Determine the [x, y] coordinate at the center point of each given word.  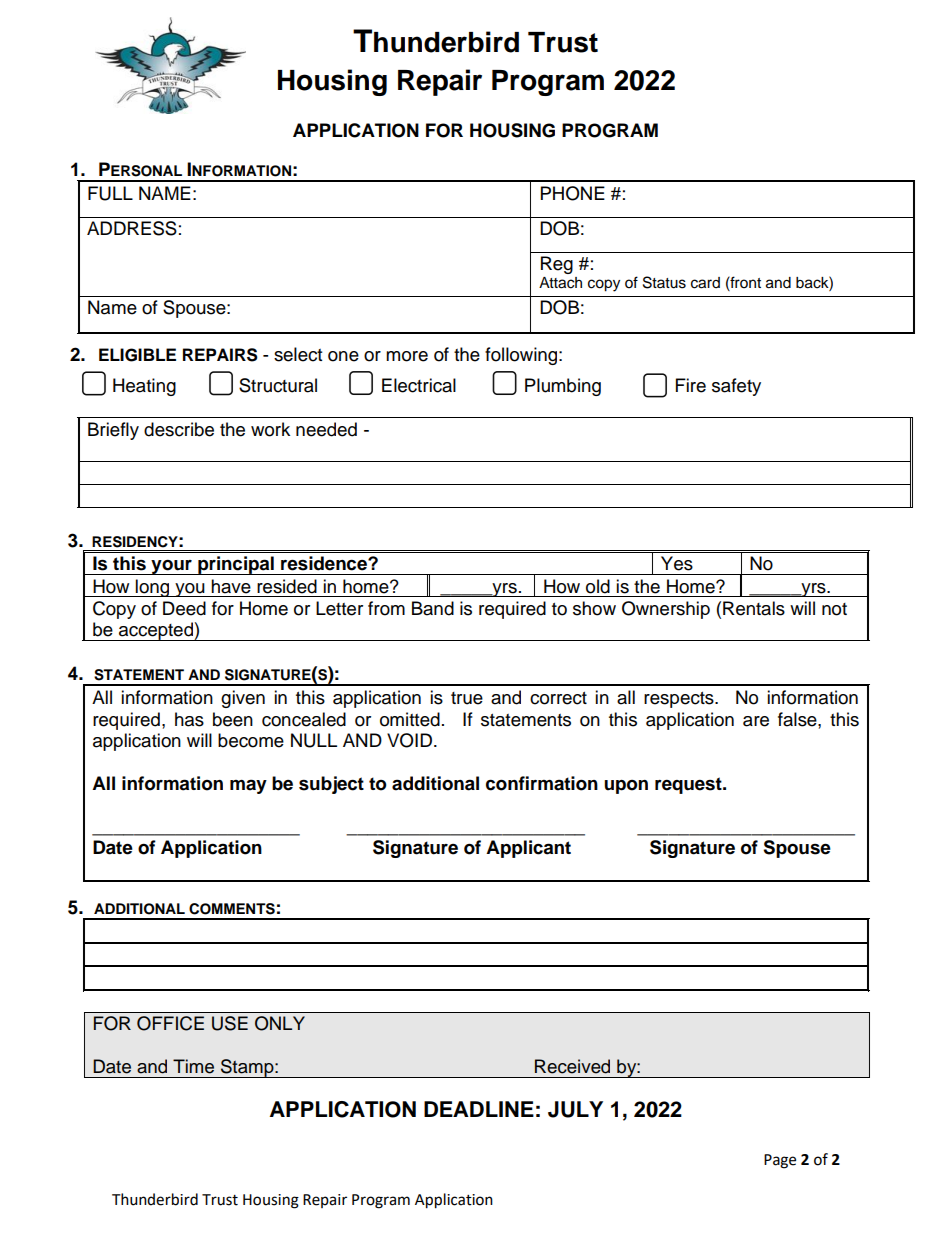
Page [780, 1161]
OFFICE [170, 1023]
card [705, 283]
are [756, 721]
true [467, 698]
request [689, 785]
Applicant [528, 849]
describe [179, 429]
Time [193, 1066]
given [243, 699]
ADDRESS [132, 228]
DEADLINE [479, 1109]
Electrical [419, 385]
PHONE [573, 193]
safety [736, 387]
